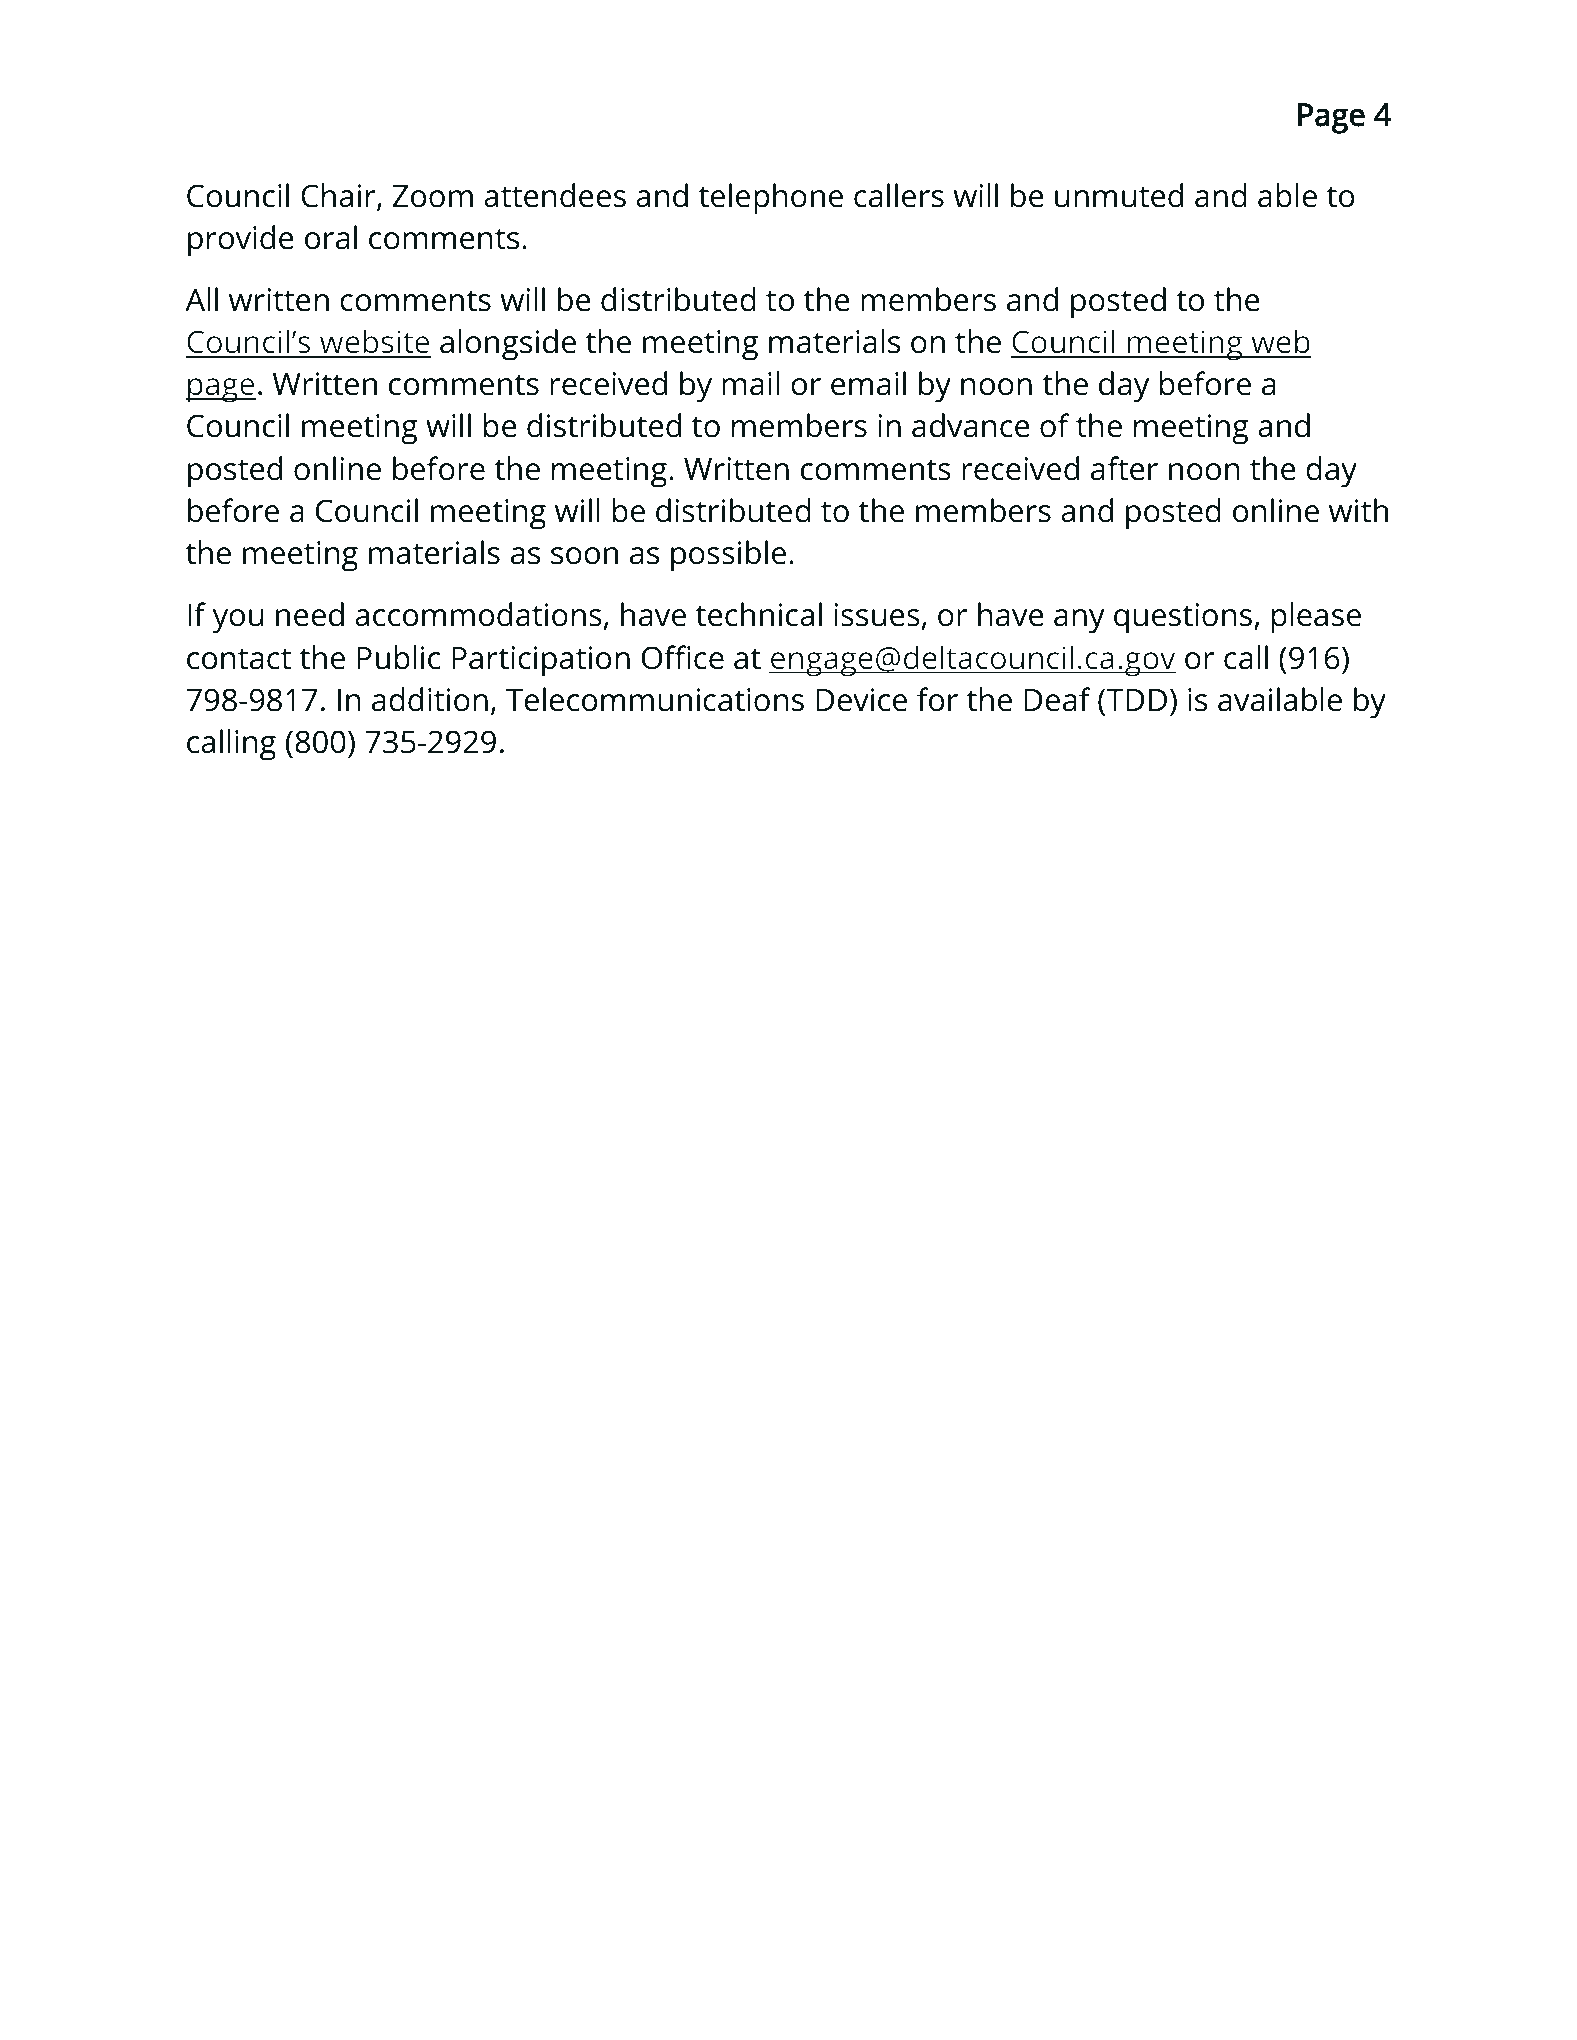 This document has width=1577, height=2040. I want to click on after, so click(1124, 468).
